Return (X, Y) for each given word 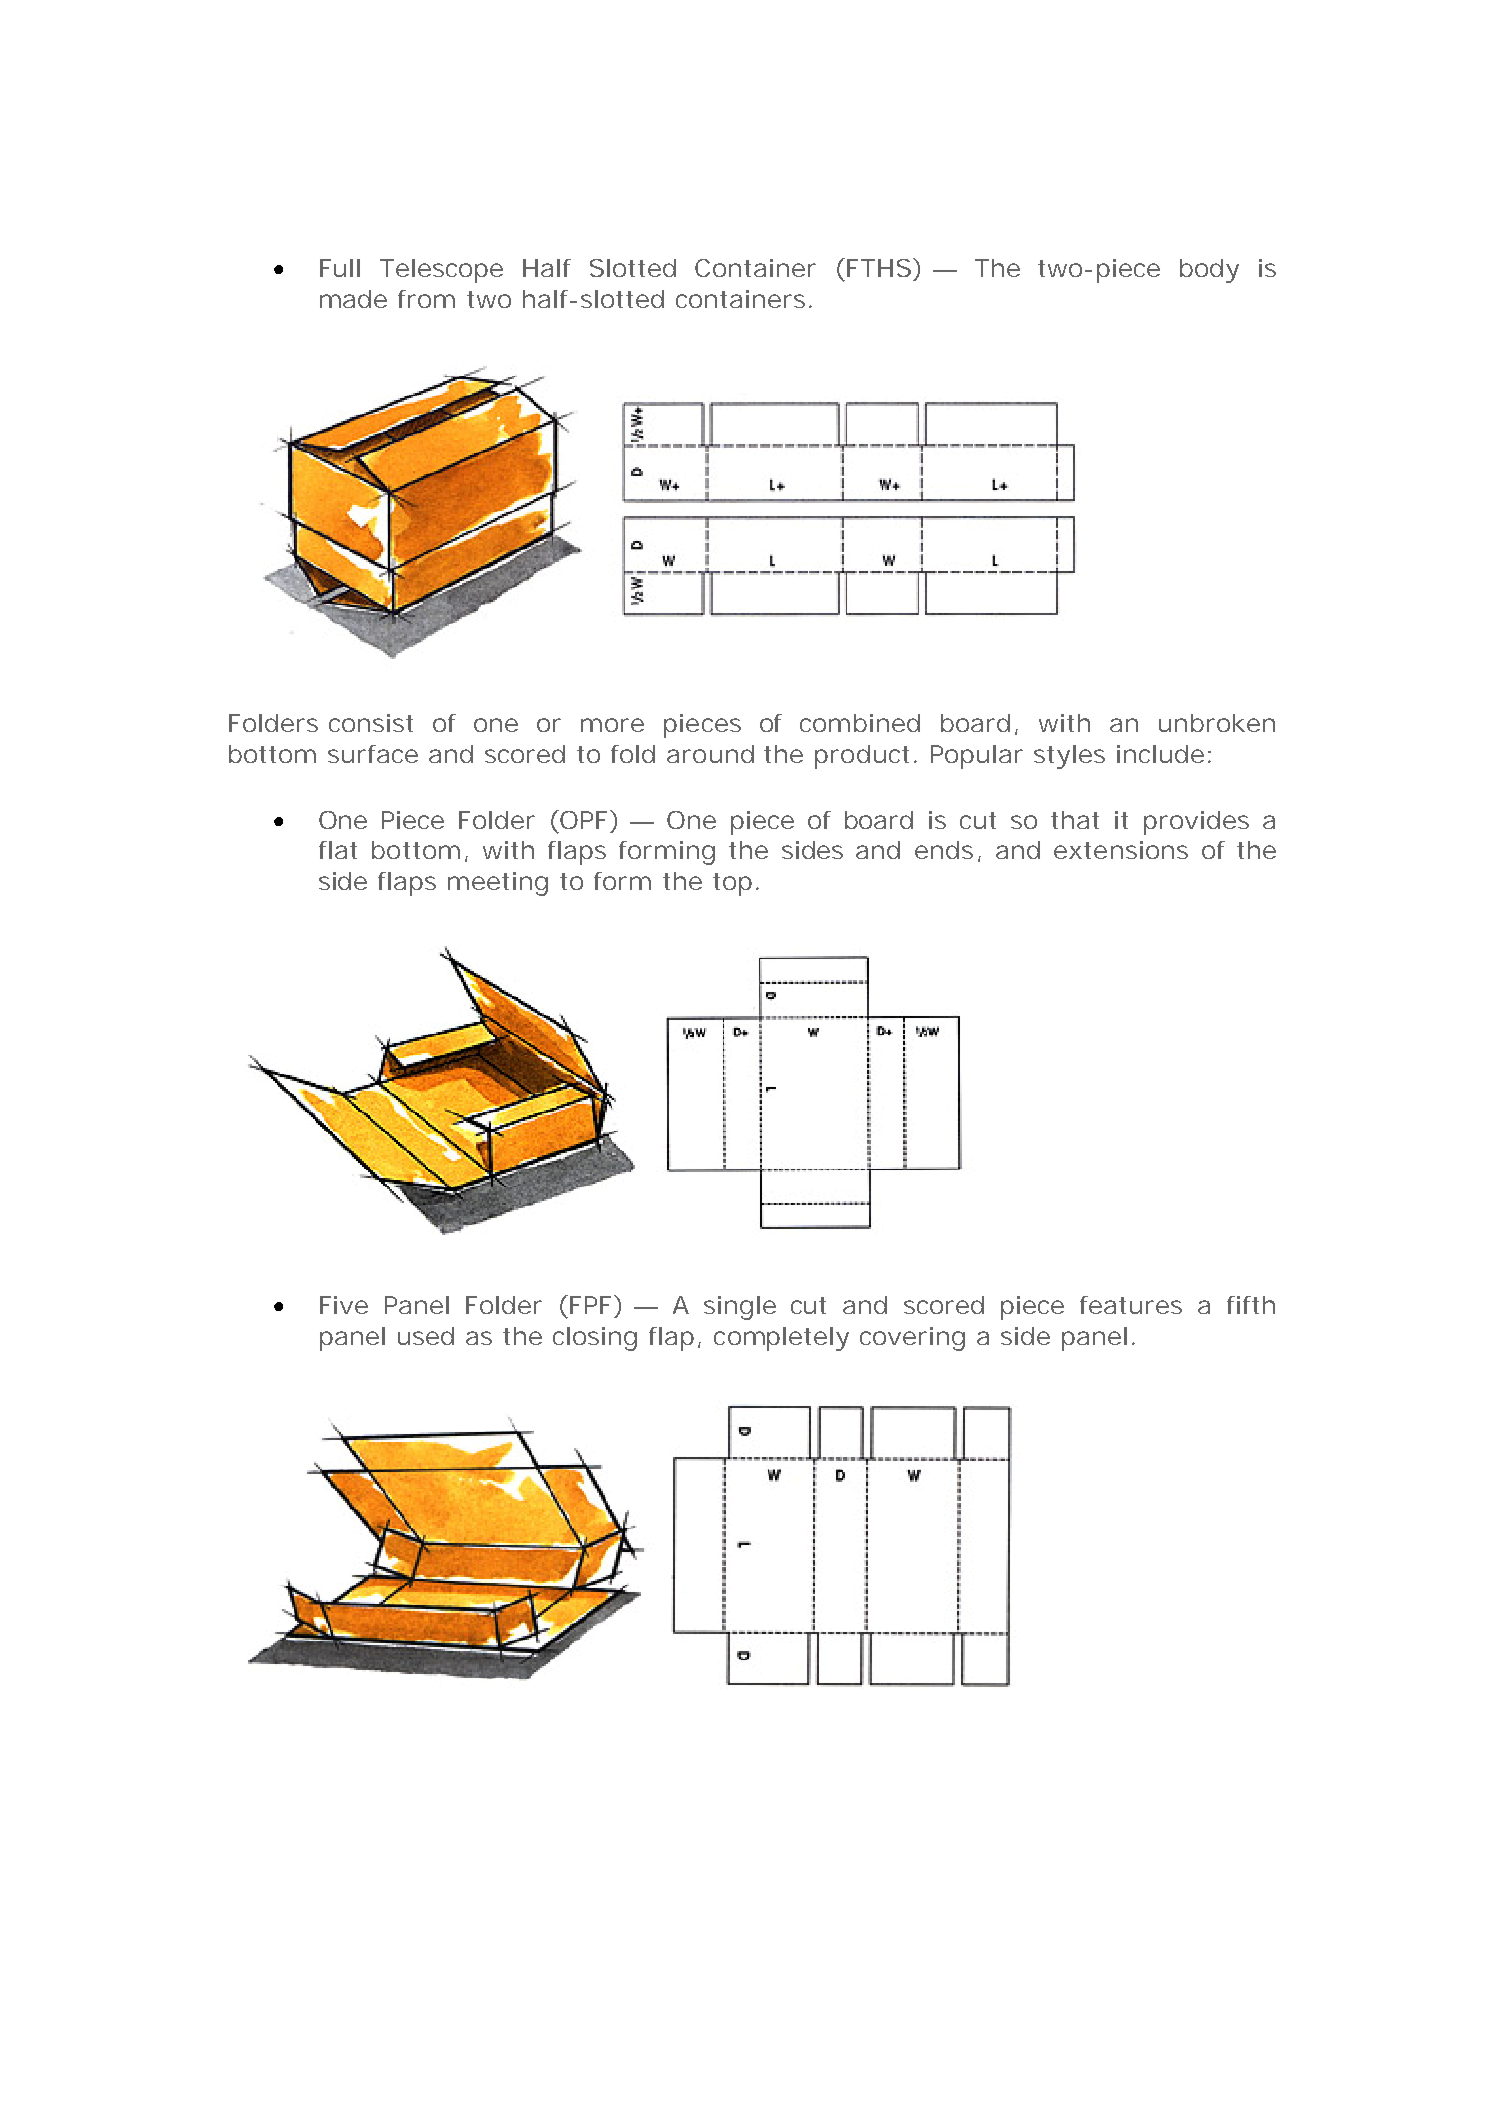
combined (860, 723)
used (426, 1336)
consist (371, 723)
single (740, 1308)
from (426, 299)
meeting (498, 884)
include (1160, 754)
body (1209, 271)
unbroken (1217, 723)
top (732, 884)
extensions (1121, 850)
